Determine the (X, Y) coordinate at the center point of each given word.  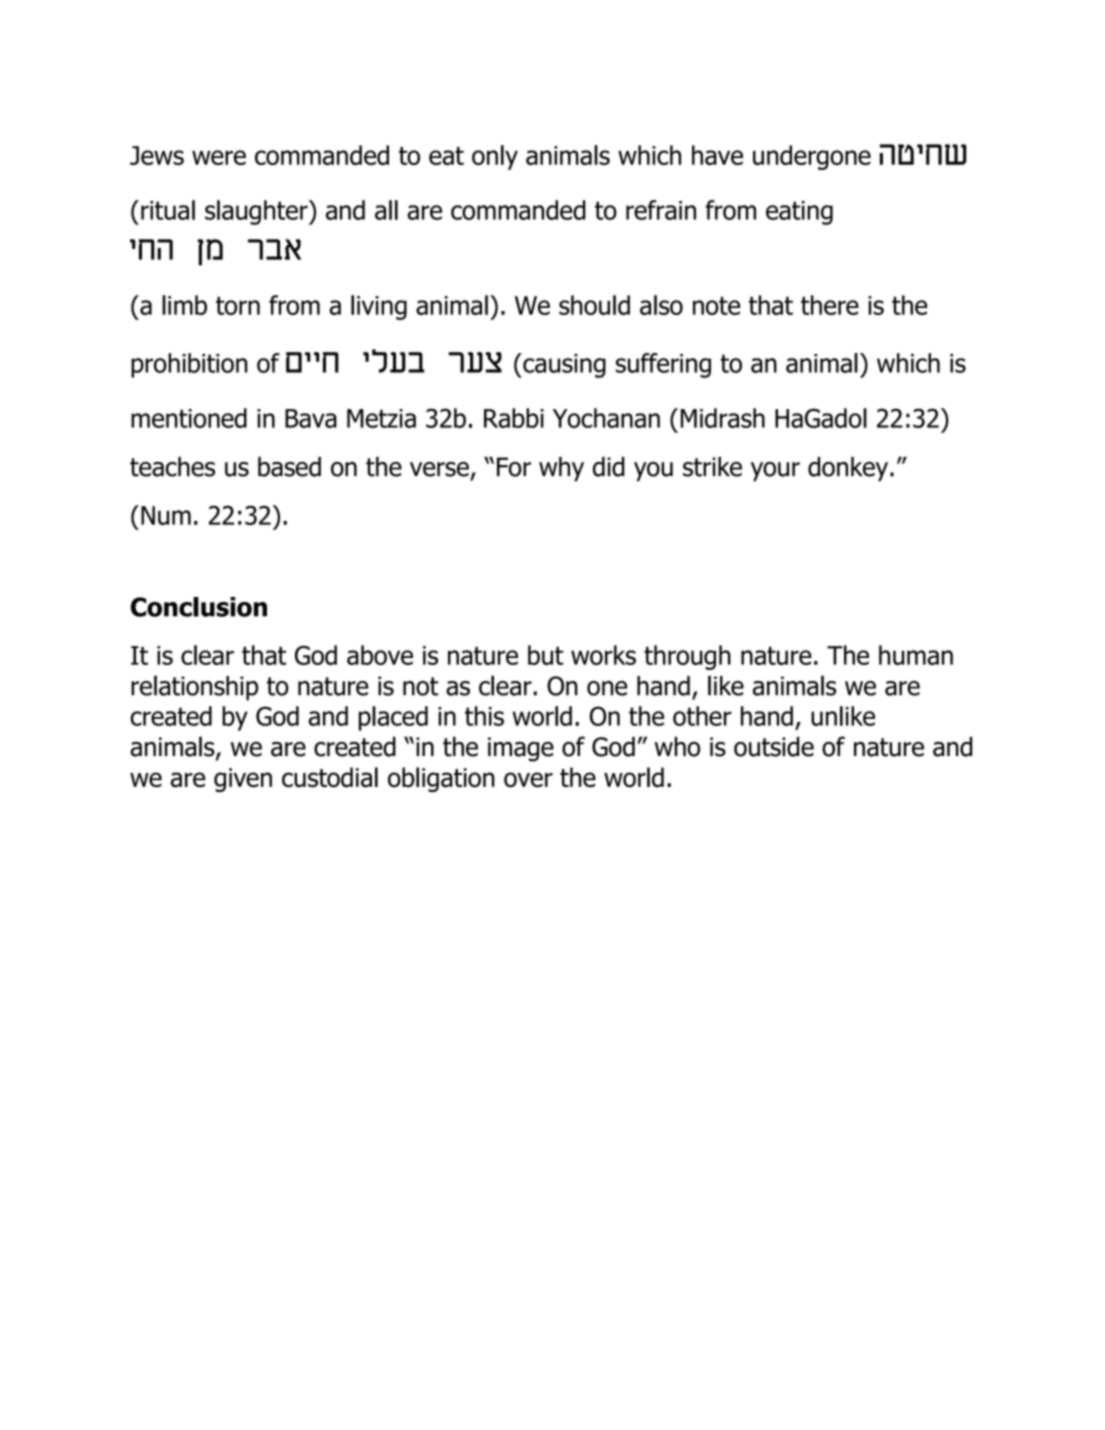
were (219, 157)
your (775, 472)
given (243, 780)
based (289, 467)
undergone (812, 157)
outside (774, 747)
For (514, 467)
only (495, 157)
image (521, 749)
